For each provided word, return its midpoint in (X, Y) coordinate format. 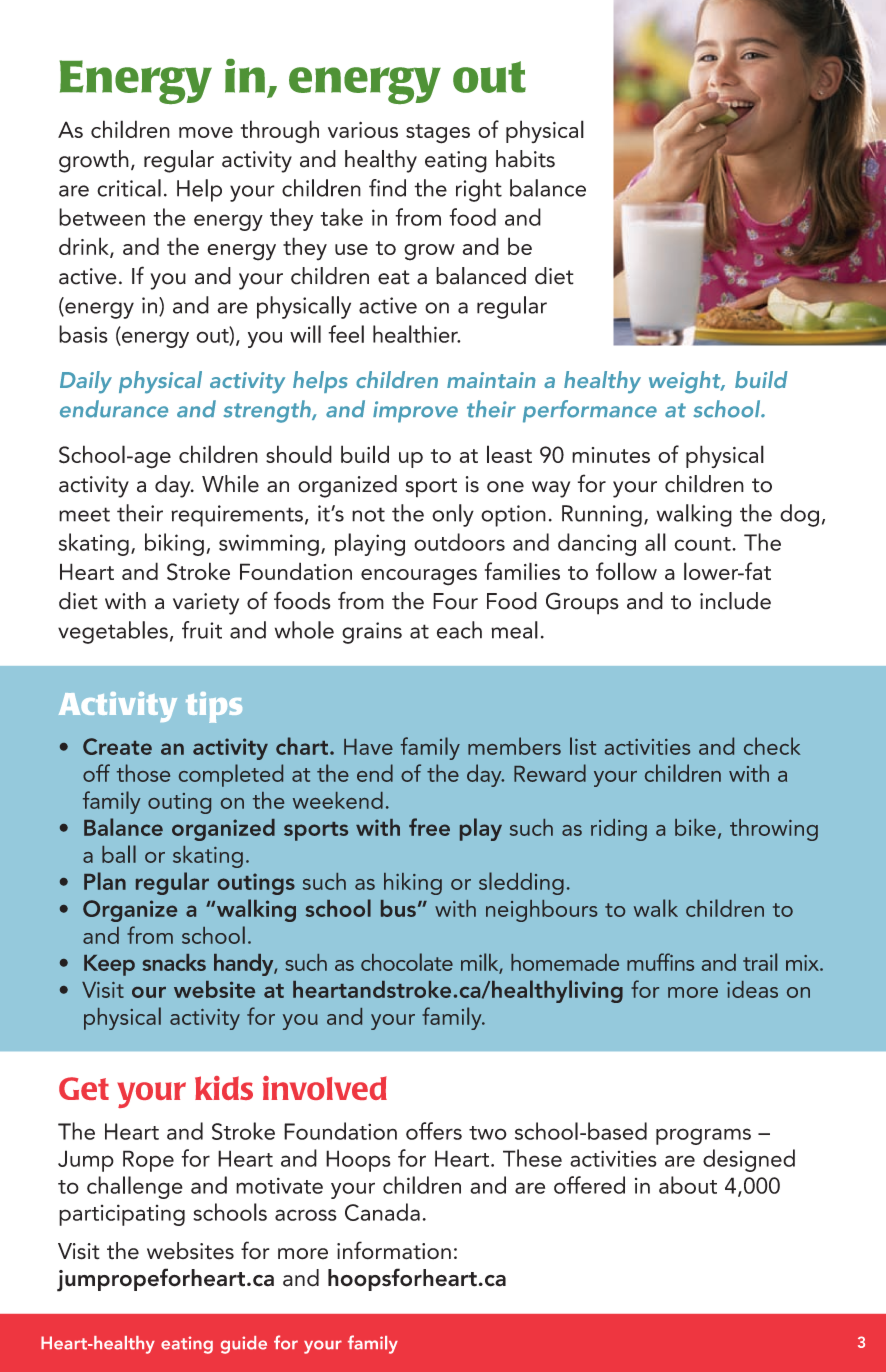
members (514, 746)
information (394, 1250)
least (509, 454)
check (772, 746)
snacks (174, 962)
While (230, 484)
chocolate (407, 962)
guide (244, 1345)
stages (438, 134)
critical (129, 188)
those (143, 773)
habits (525, 159)
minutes (611, 455)
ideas (752, 989)
